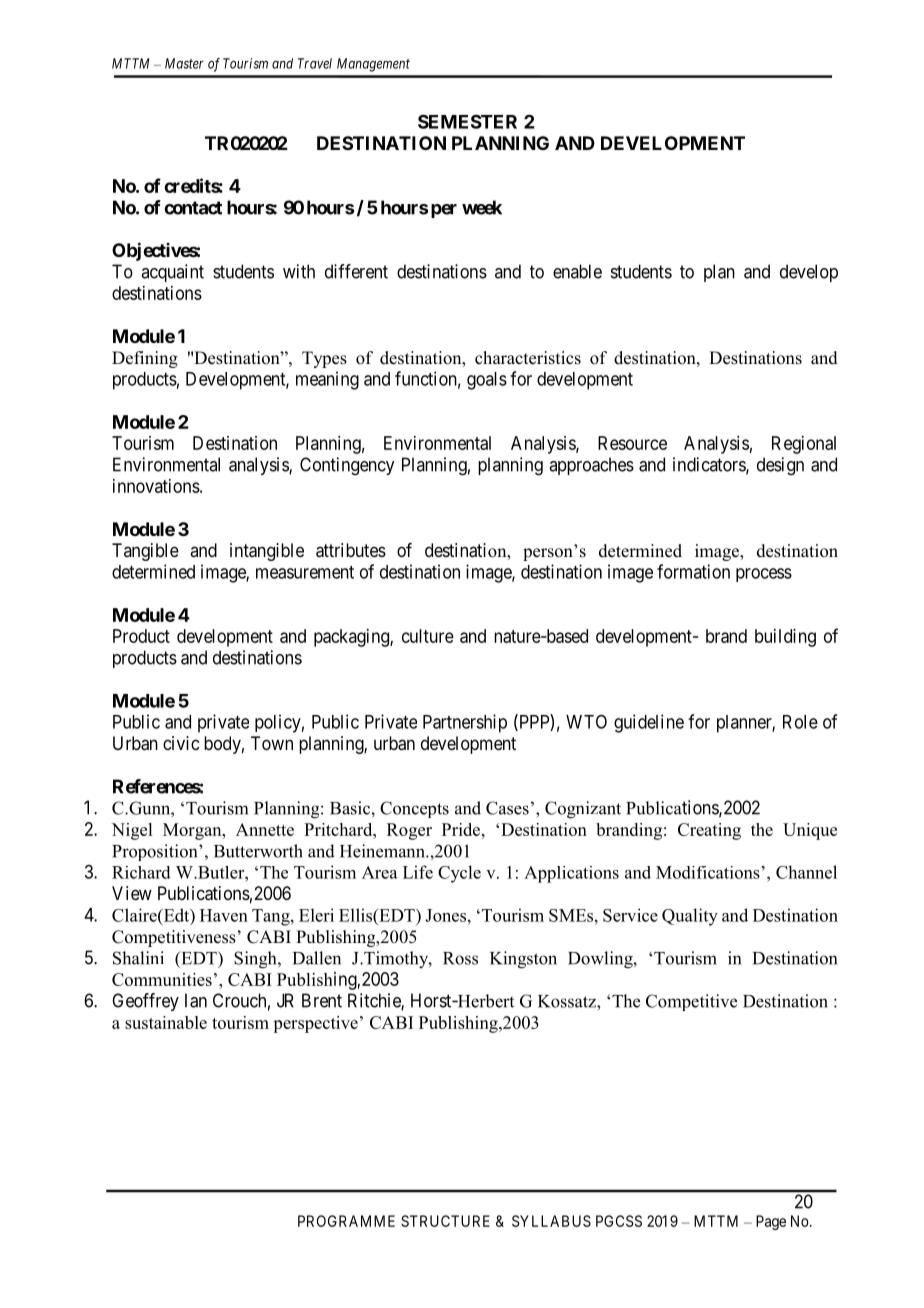 This screenshot has height=1308, width=924. What do you see at coordinates (785, 638) in the screenshot?
I see `building` at bounding box center [785, 638].
